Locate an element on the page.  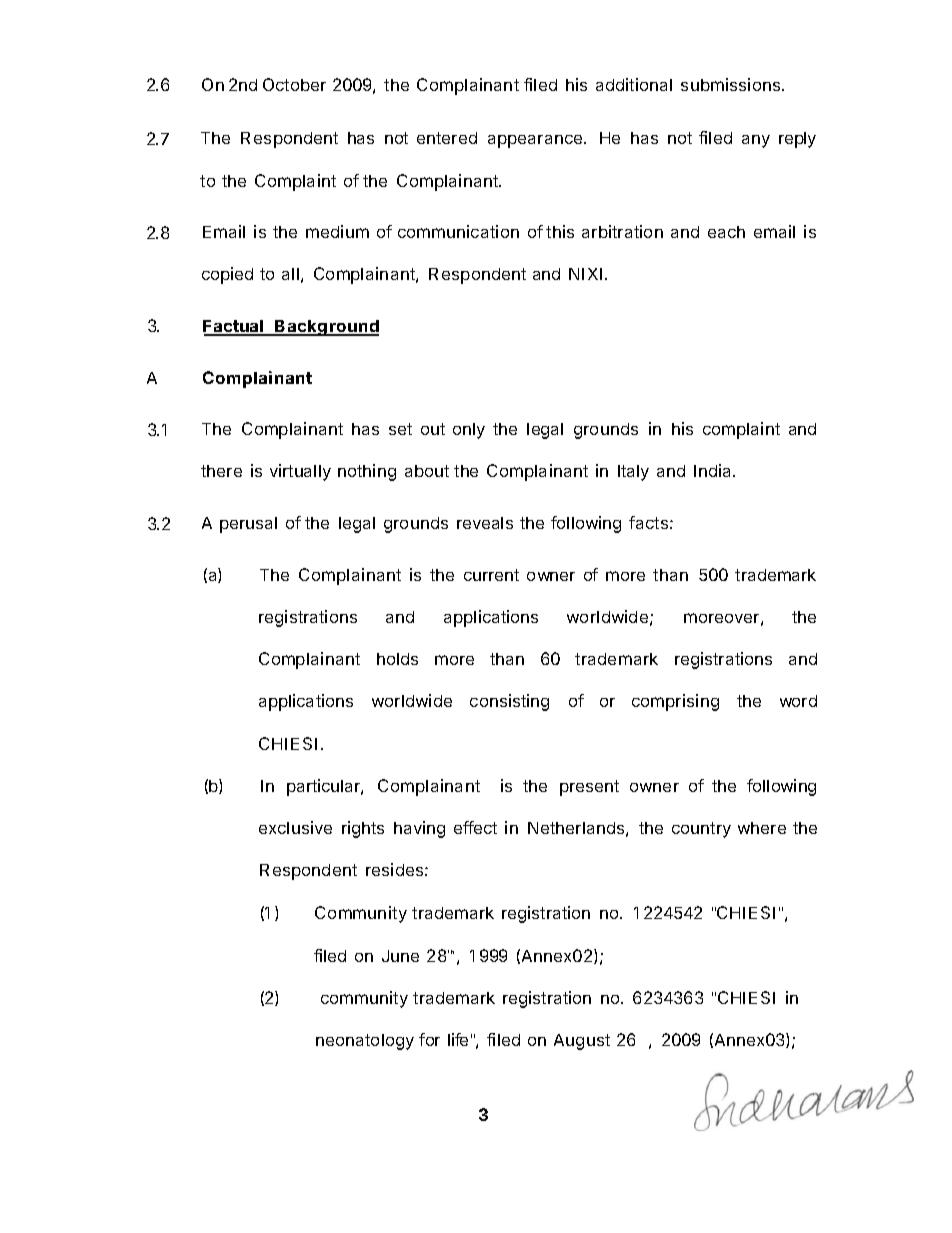
only is located at coordinates (469, 431).
